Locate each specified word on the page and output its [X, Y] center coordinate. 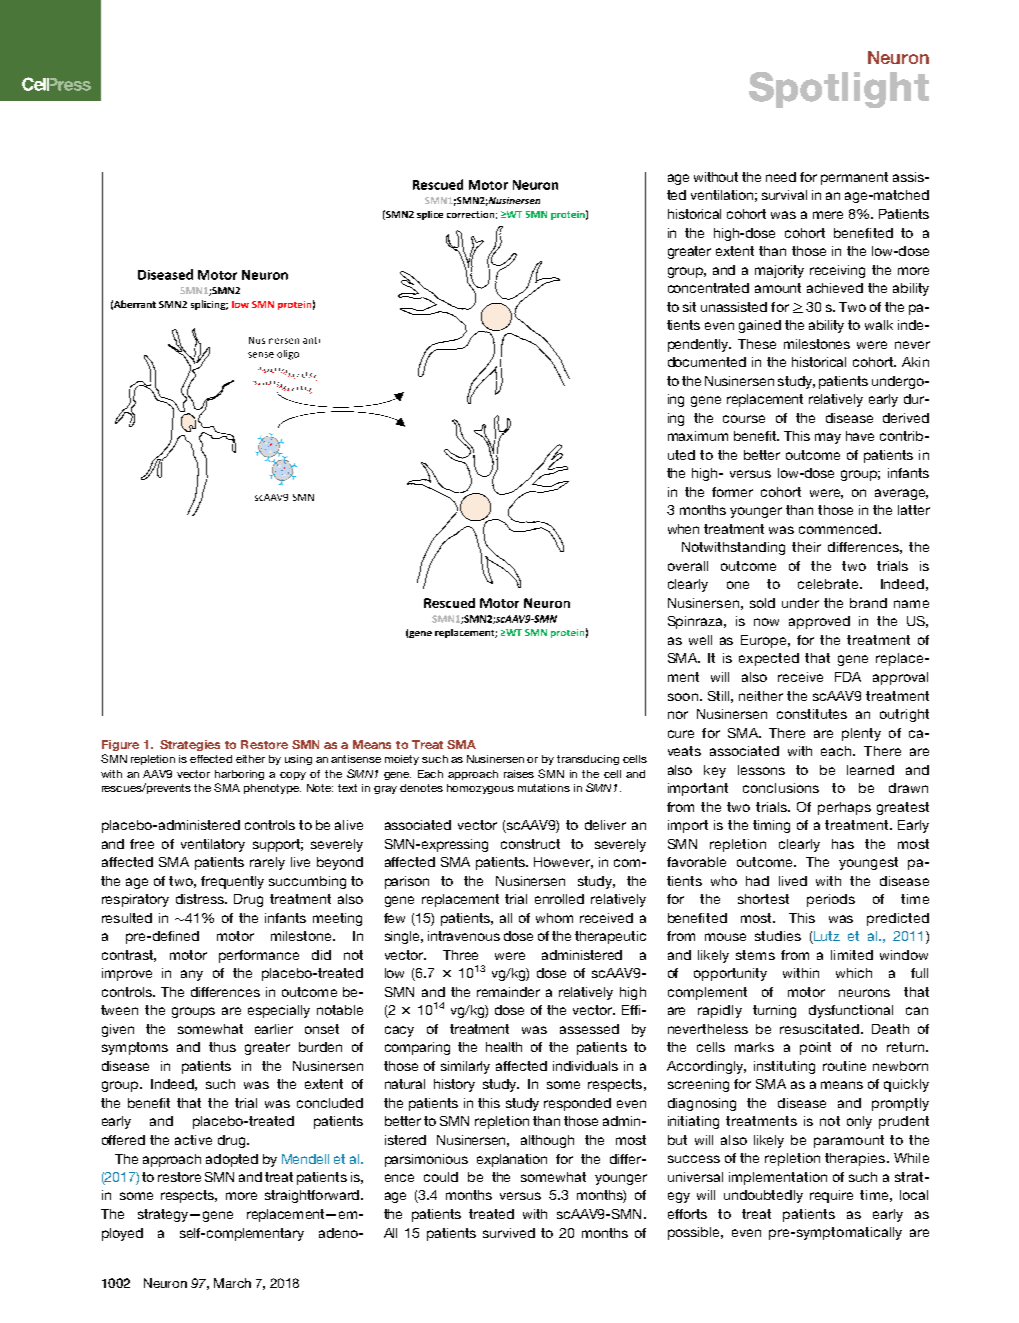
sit [689, 307]
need [781, 177]
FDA [848, 677]
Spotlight [839, 90]
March [232, 1283]
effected [211, 759]
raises [519, 774]
